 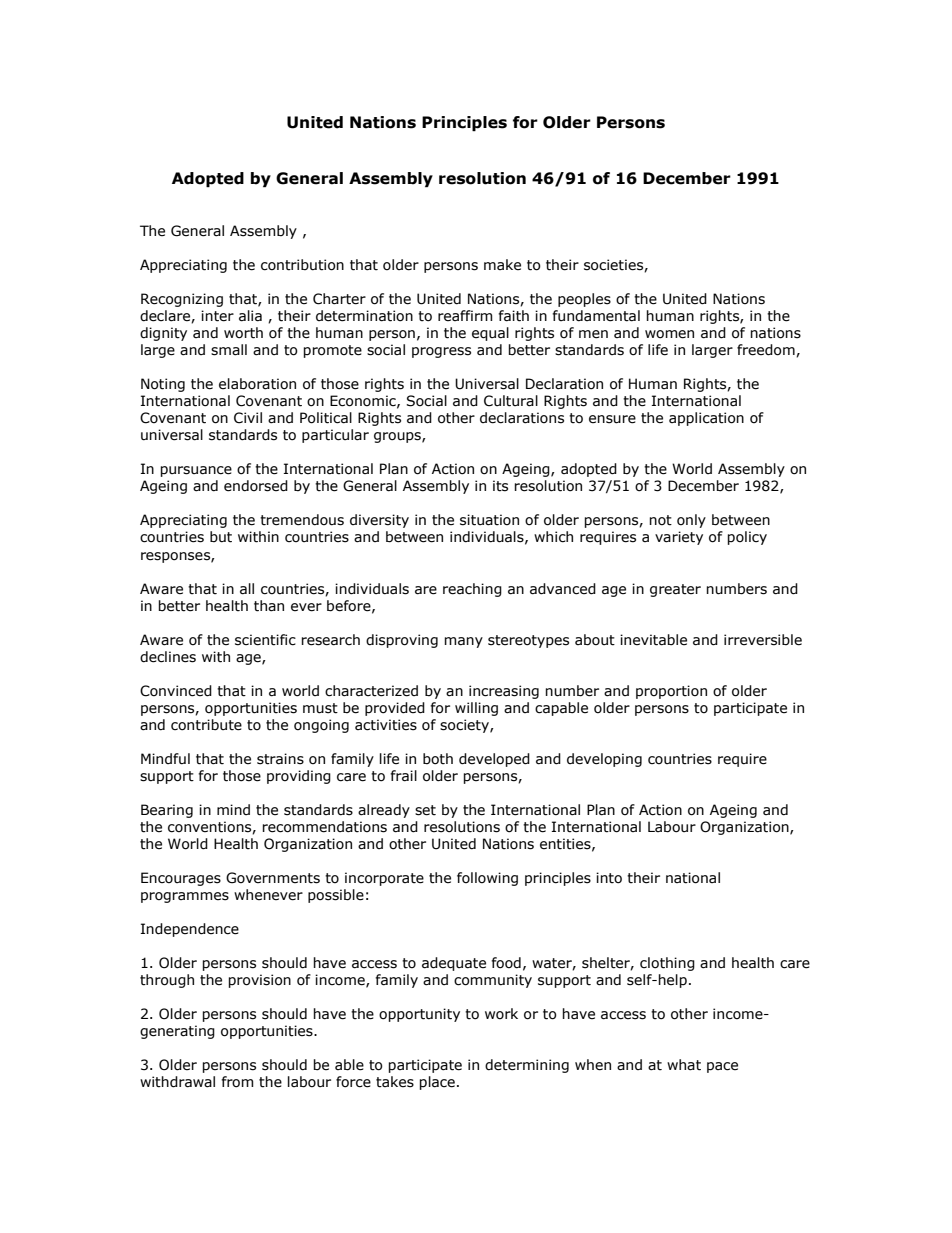 What do you see at coordinates (250, 316) in the screenshot?
I see `alia` at bounding box center [250, 316].
